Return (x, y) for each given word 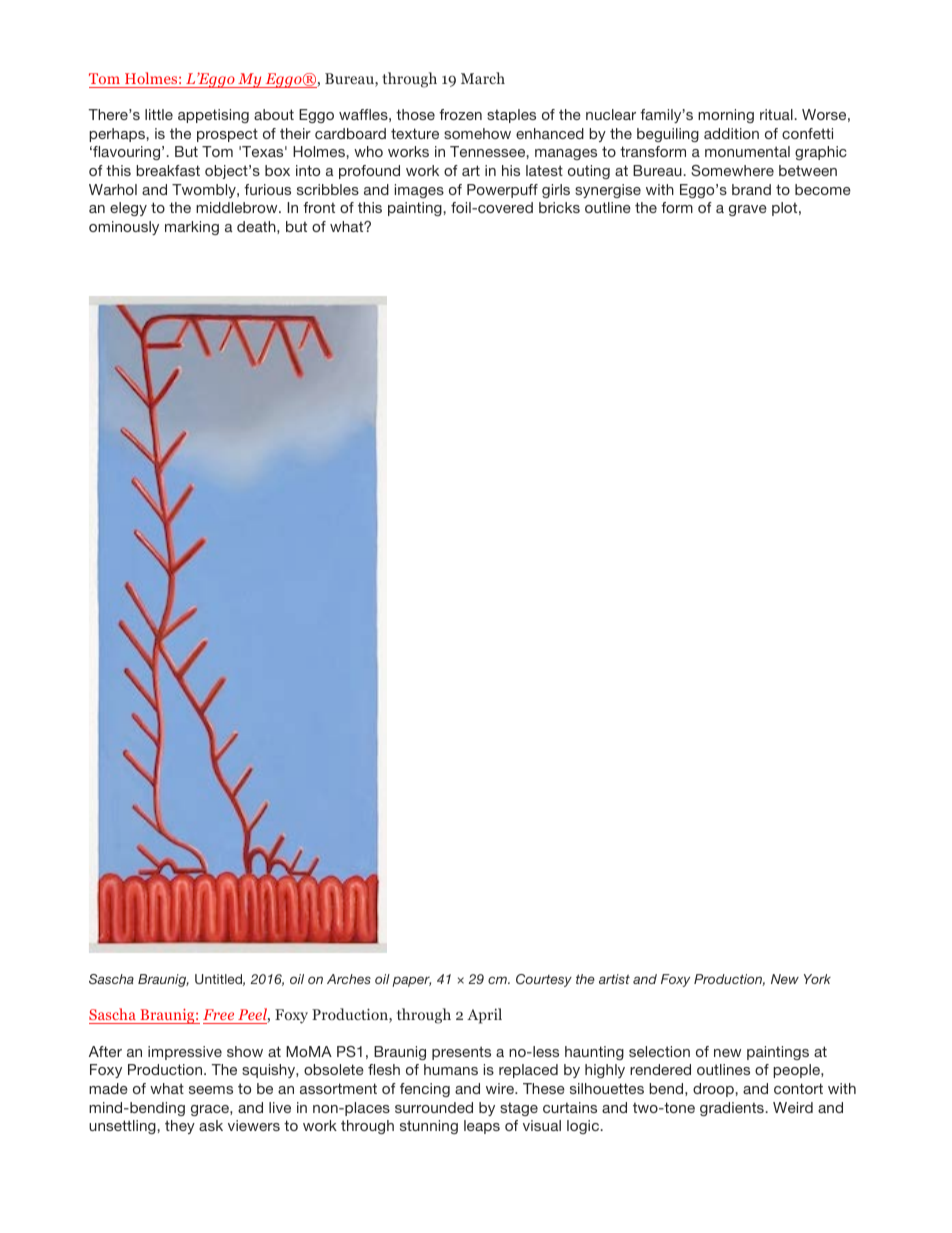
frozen (460, 114)
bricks (559, 207)
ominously (124, 228)
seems (211, 1090)
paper (411, 981)
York (817, 979)
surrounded (434, 1107)
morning (726, 116)
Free (218, 1014)
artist (614, 979)
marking (192, 228)
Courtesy (544, 980)
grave (748, 210)
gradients (732, 1109)
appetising (213, 116)
